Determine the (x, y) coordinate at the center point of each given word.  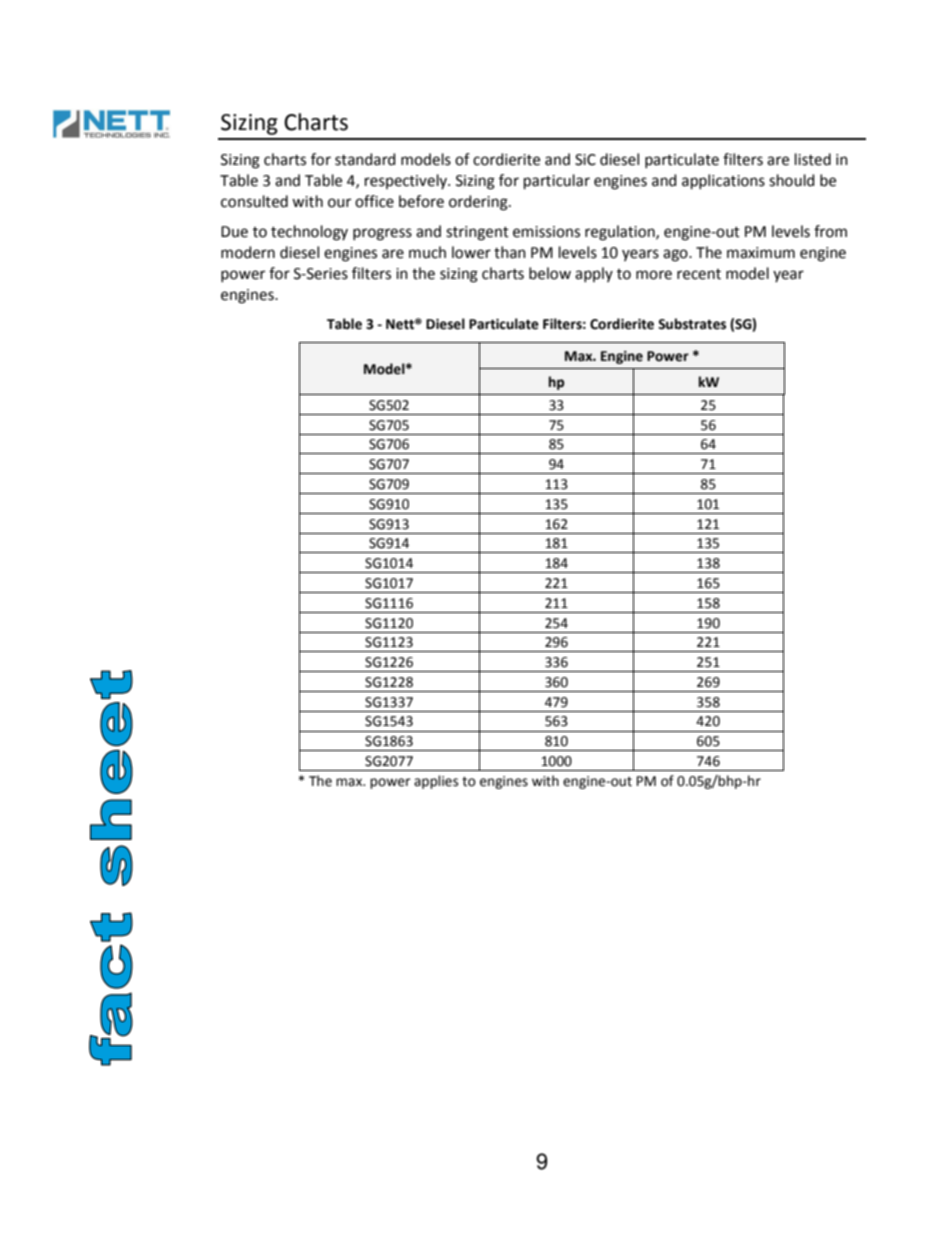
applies (436, 782)
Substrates (692, 324)
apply (594, 274)
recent (699, 274)
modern (248, 252)
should (792, 180)
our (339, 203)
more (654, 275)
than (510, 252)
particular (557, 181)
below (550, 273)
